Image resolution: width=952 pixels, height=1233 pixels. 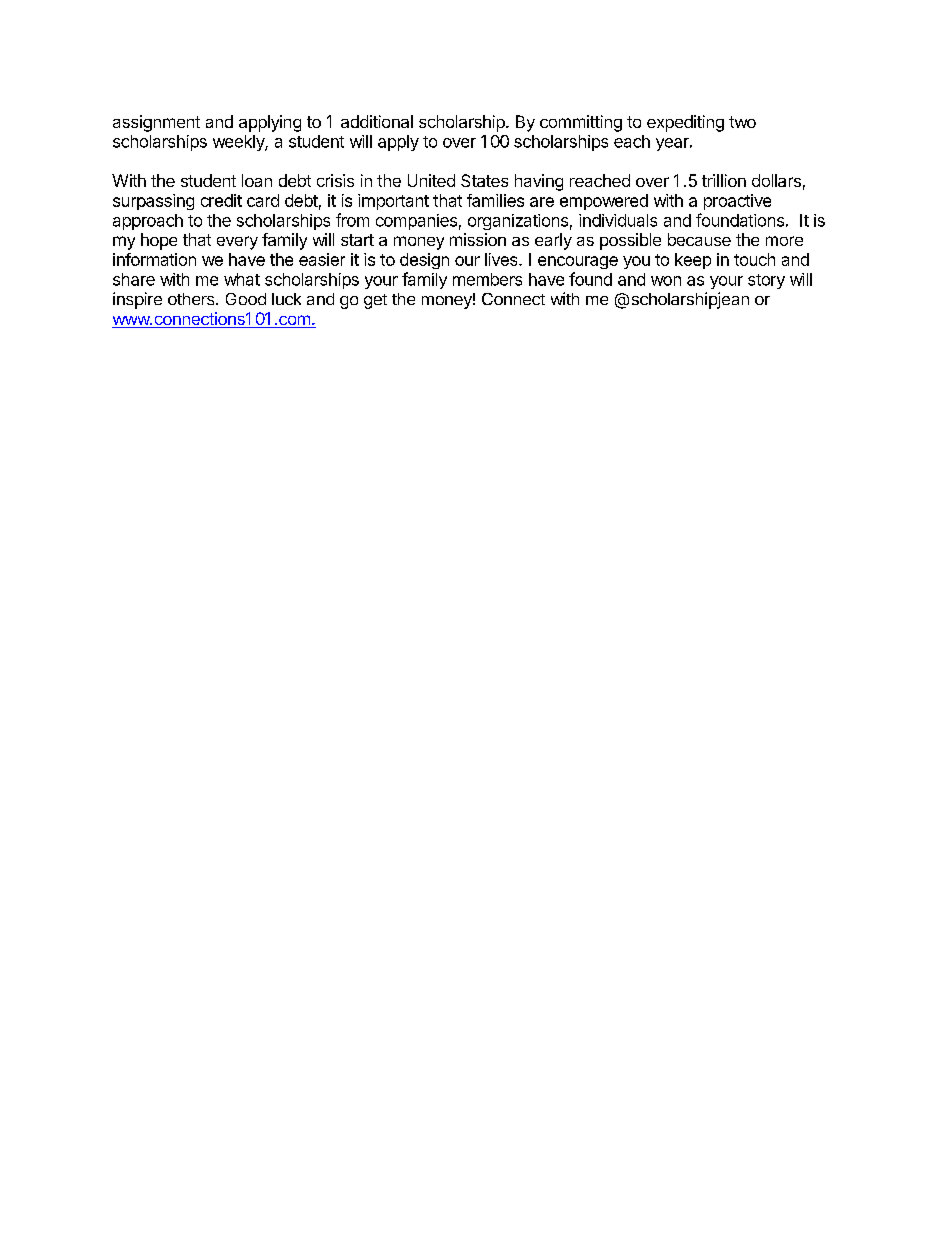 What do you see at coordinates (693, 261) in the page?
I see `keep` at bounding box center [693, 261].
